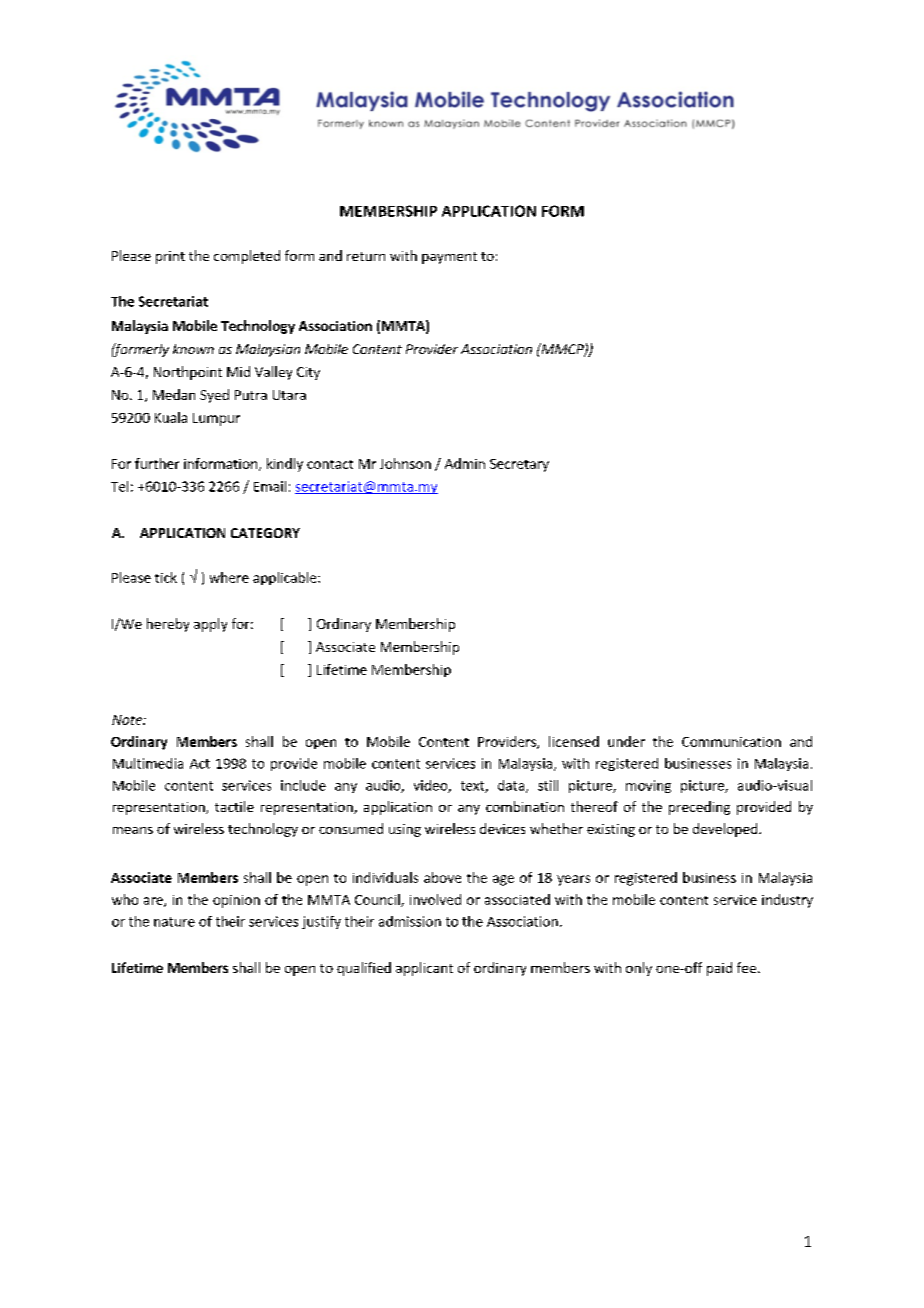  Describe the element at coordinates (519, 465) in the image. I see `Secretary` at that location.
